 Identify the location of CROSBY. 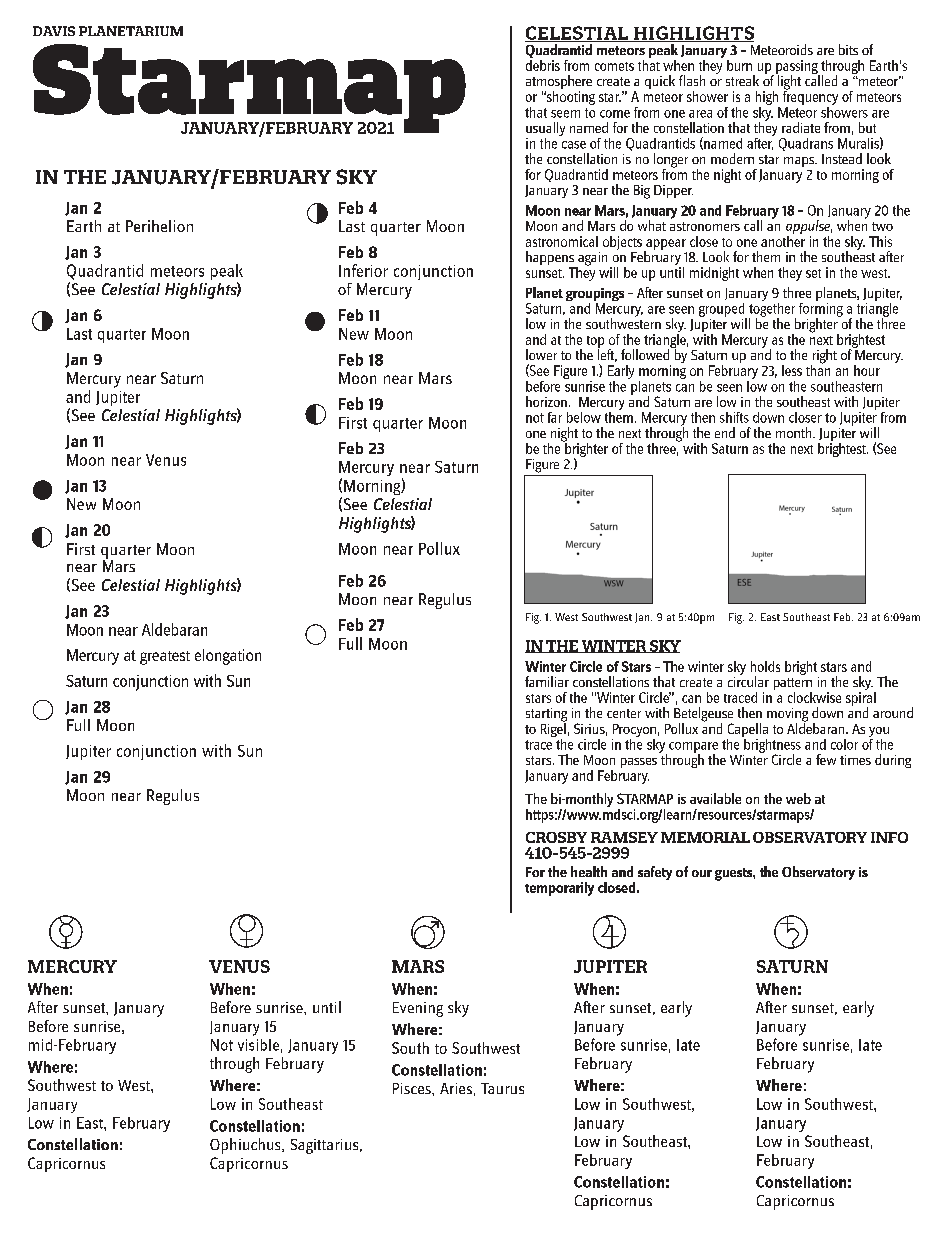
(556, 837).
